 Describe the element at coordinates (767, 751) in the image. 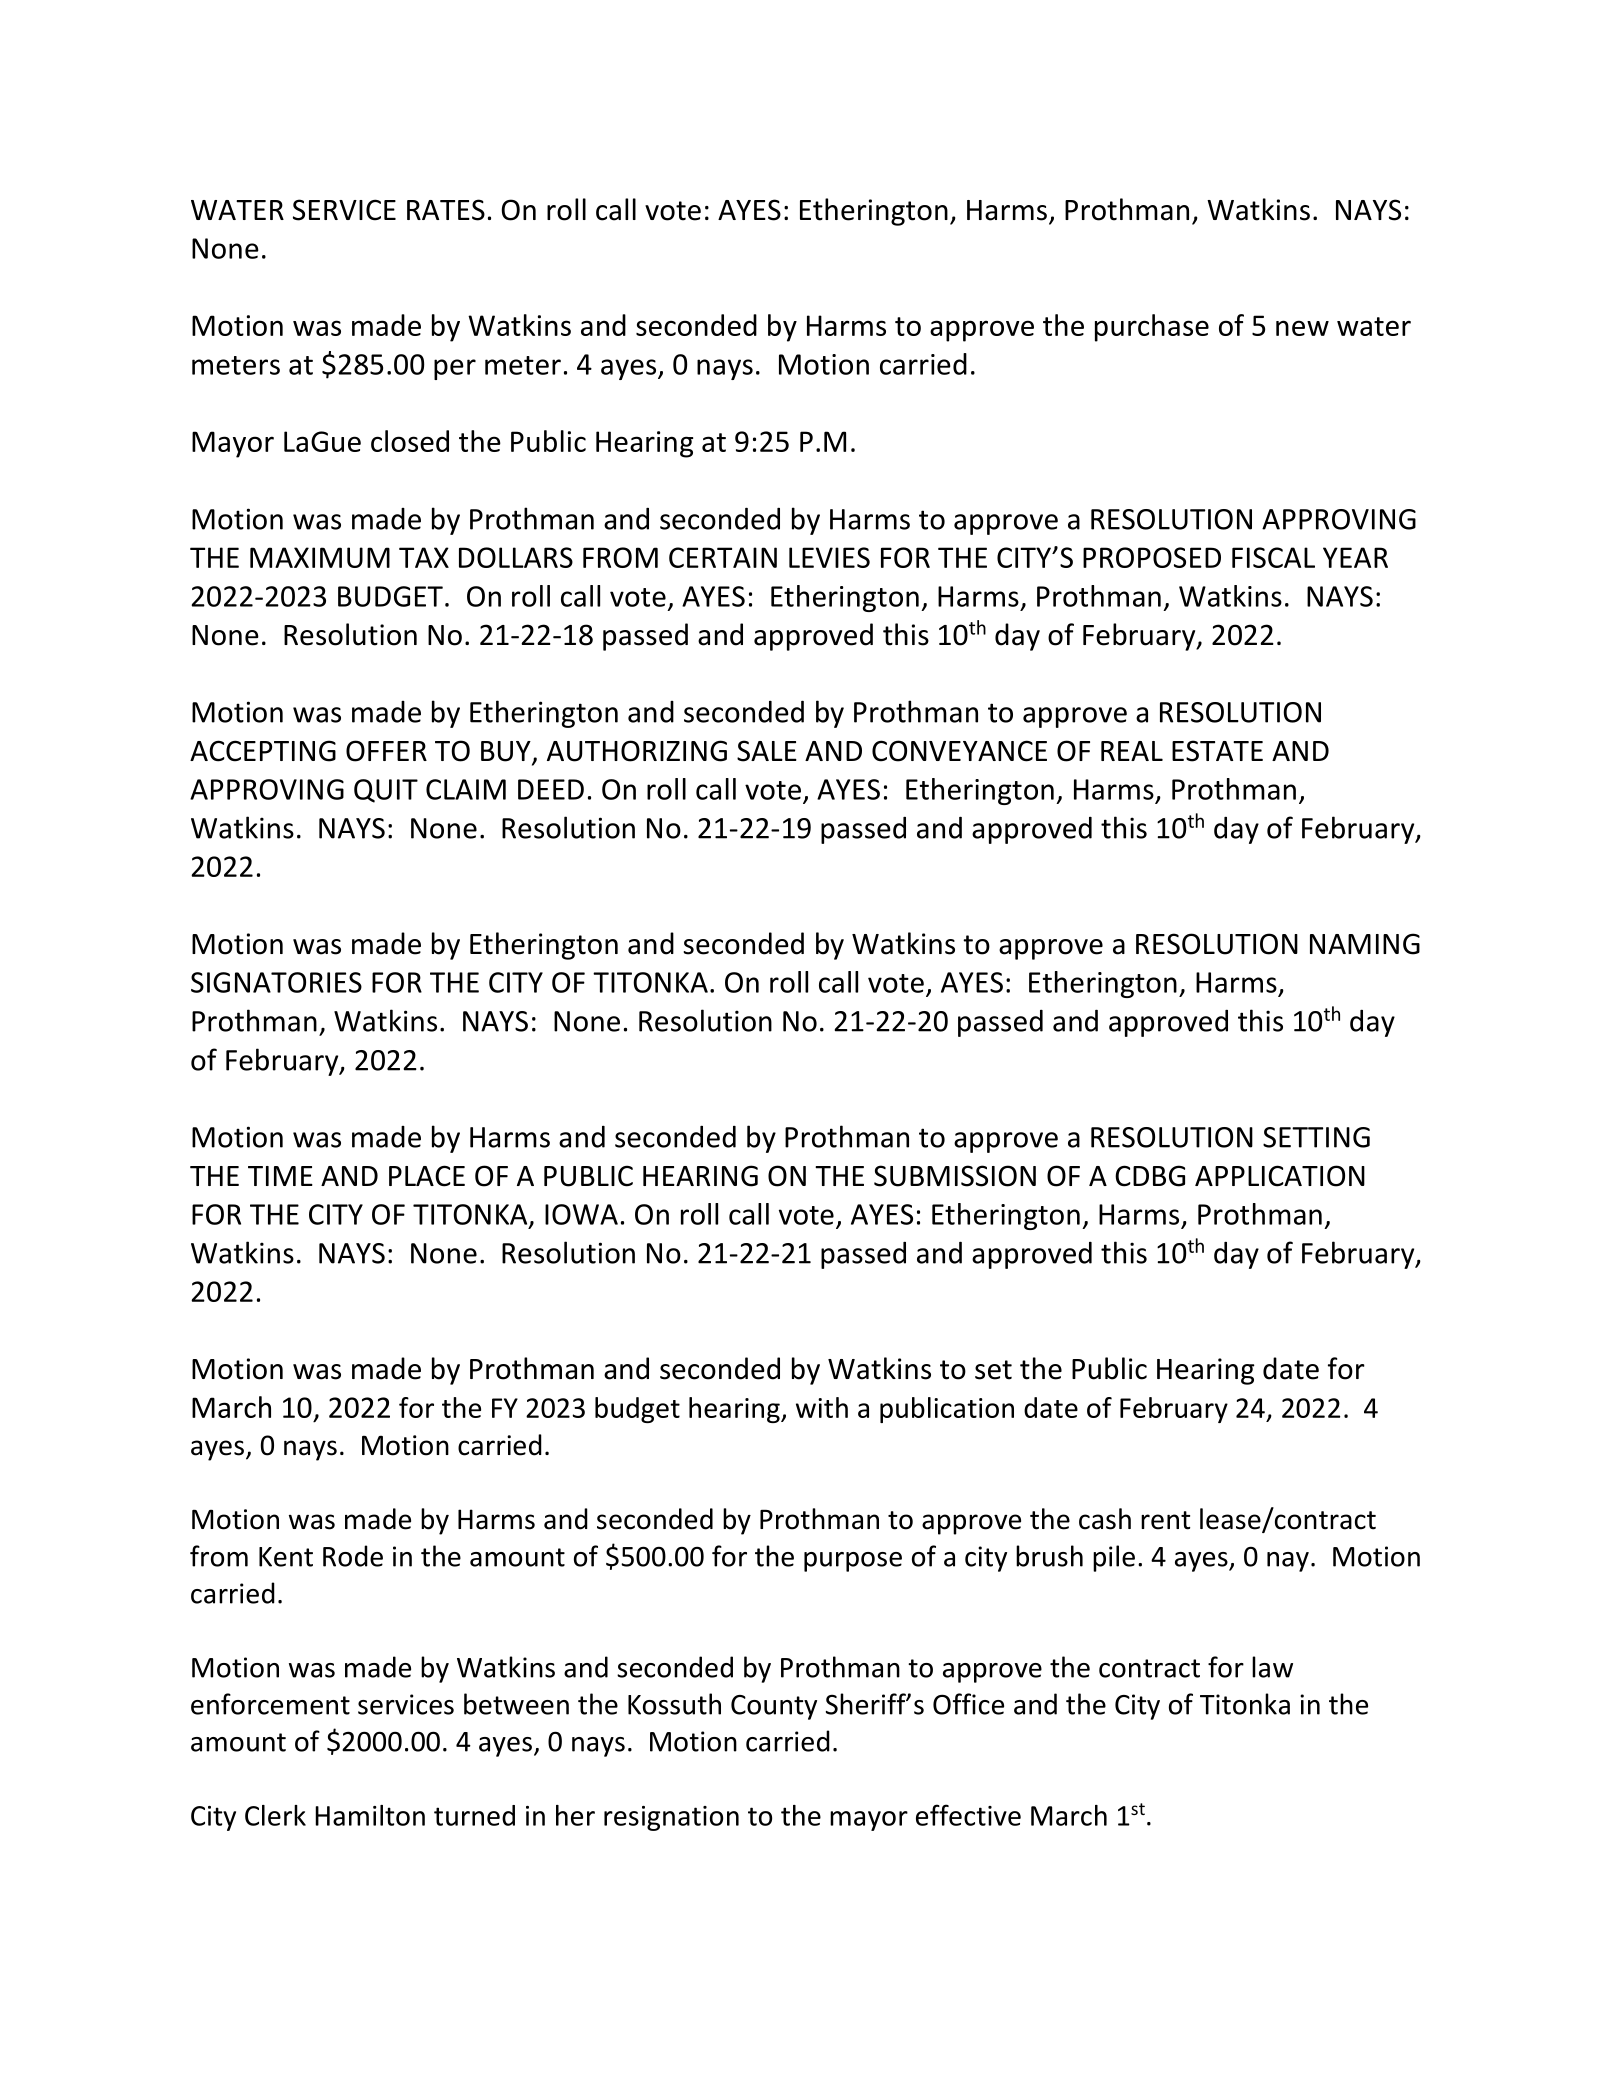

I see `SALE` at that location.
